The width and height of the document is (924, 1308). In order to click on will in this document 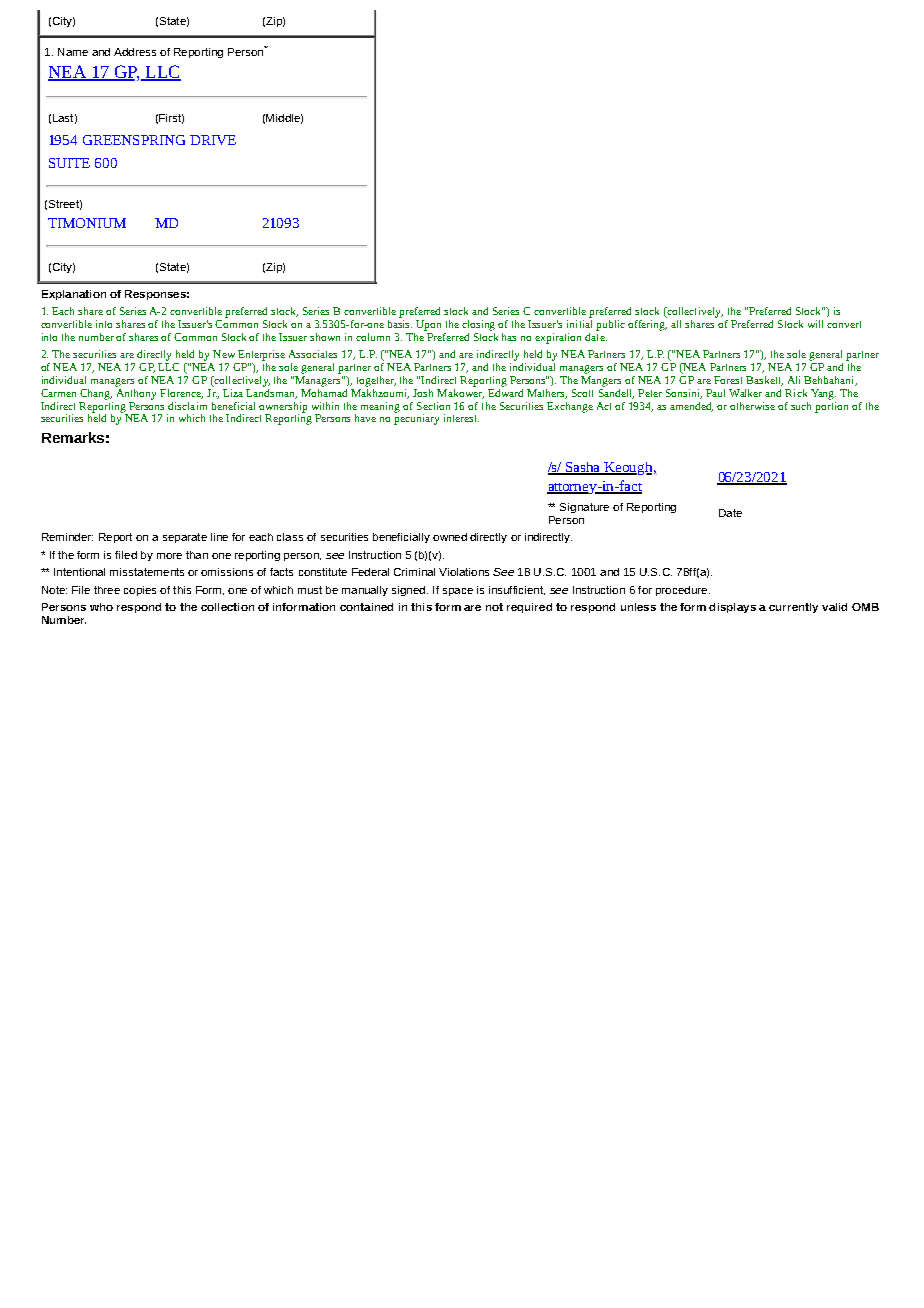, I will do `click(815, 324)`.
